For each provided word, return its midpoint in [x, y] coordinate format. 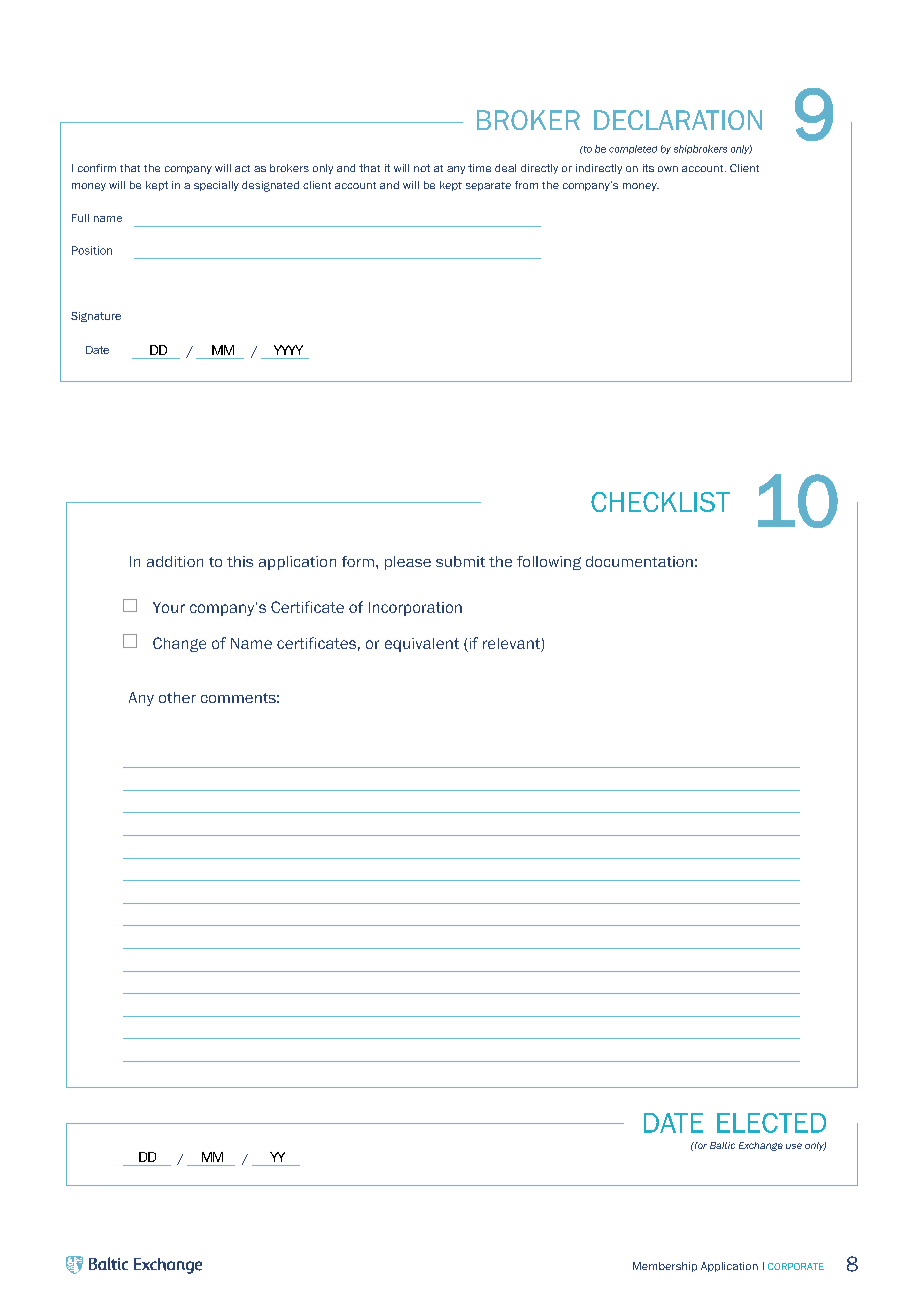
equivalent [422, 645]
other [177, 697]
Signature [96, 317]
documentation [639, 561]
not [422, 168]
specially [216, 186]
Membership [665, 1267]
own [668, 169]
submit [460, 561]
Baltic [722, 1145]
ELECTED [771, 1123]
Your [169, 607]
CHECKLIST [660, 502]
